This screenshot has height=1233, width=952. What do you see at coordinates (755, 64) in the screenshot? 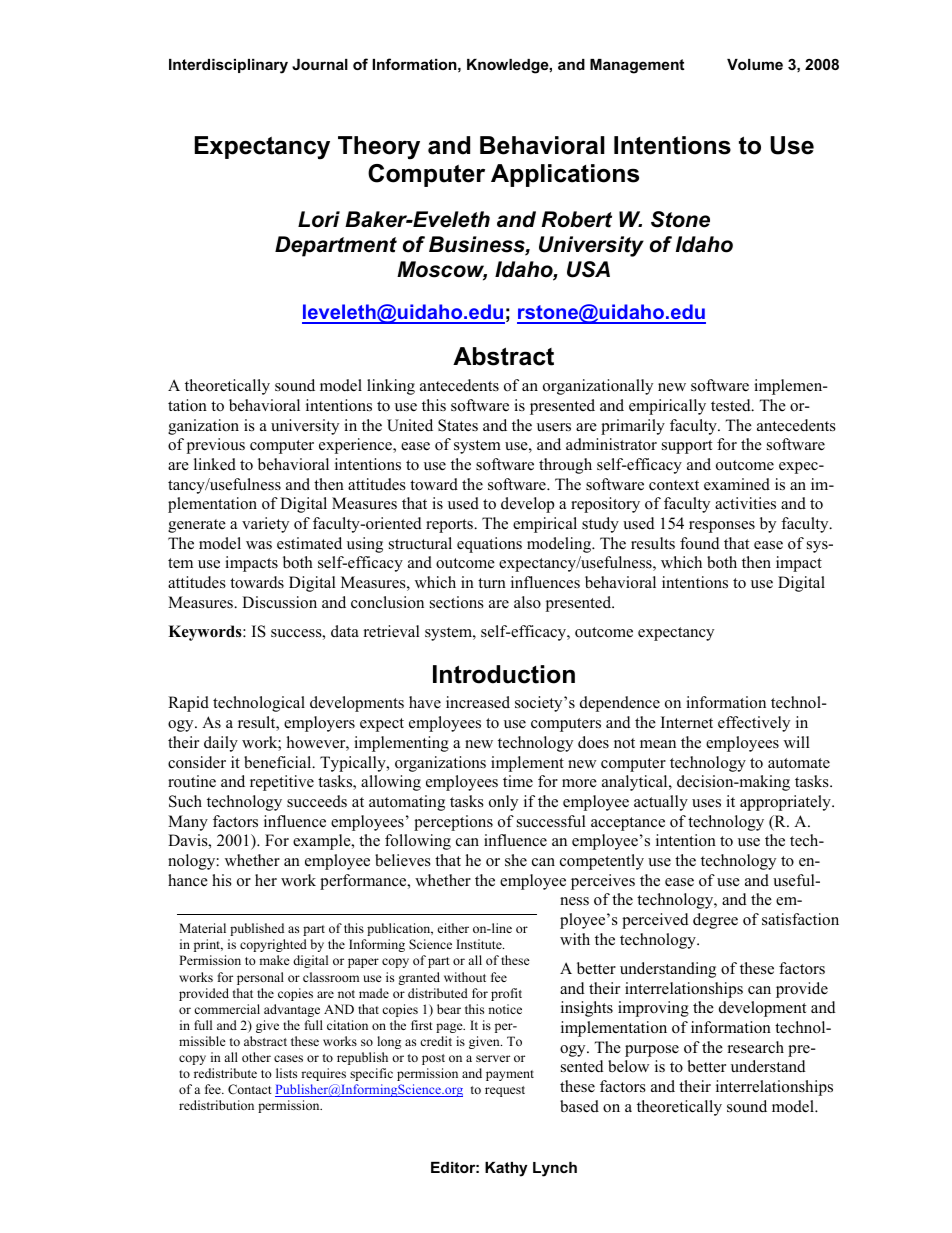
I see `Volume` at bounding box center [755, 64].
